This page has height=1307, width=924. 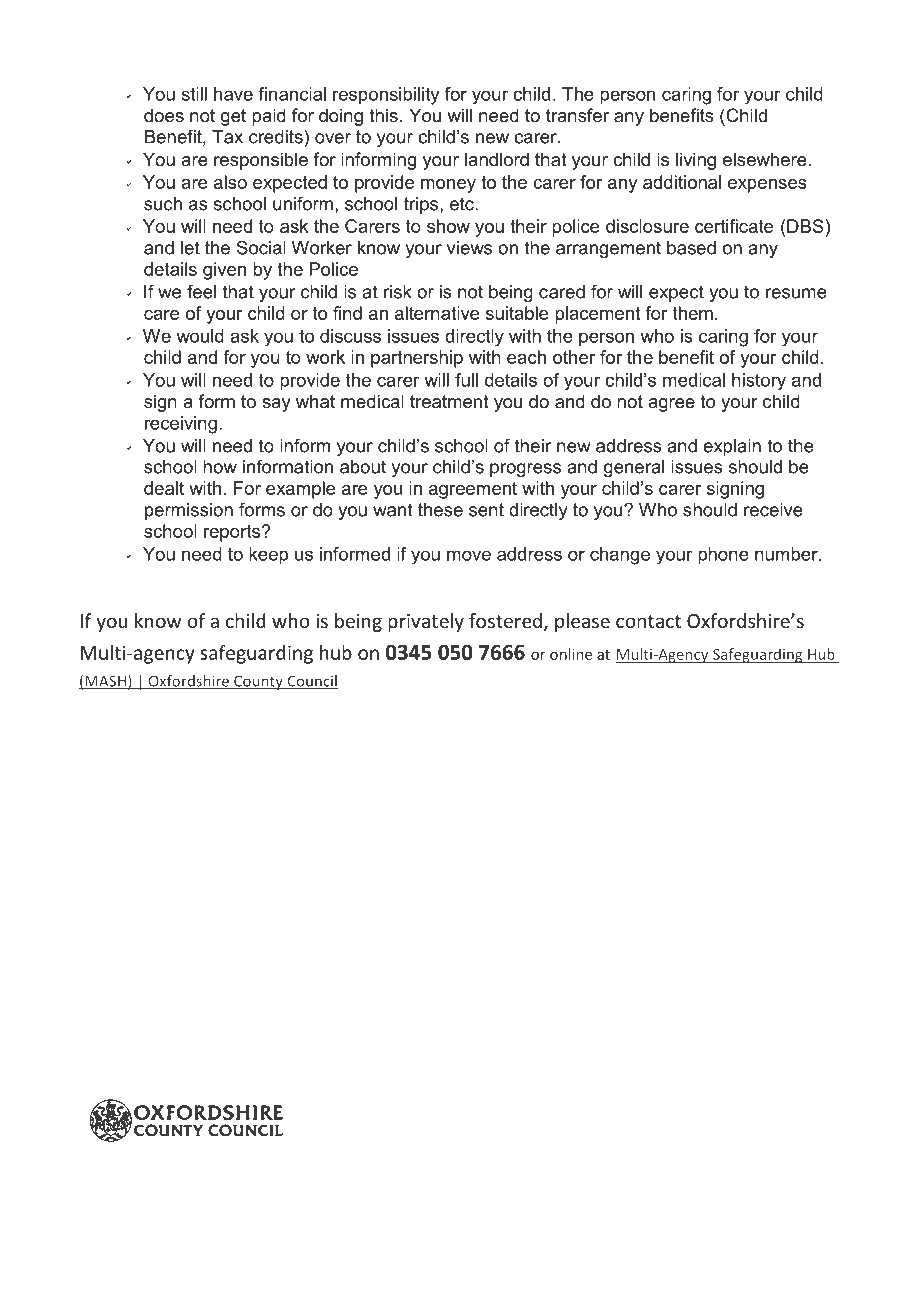 I want to click on living, so click(x=696, y=161).
